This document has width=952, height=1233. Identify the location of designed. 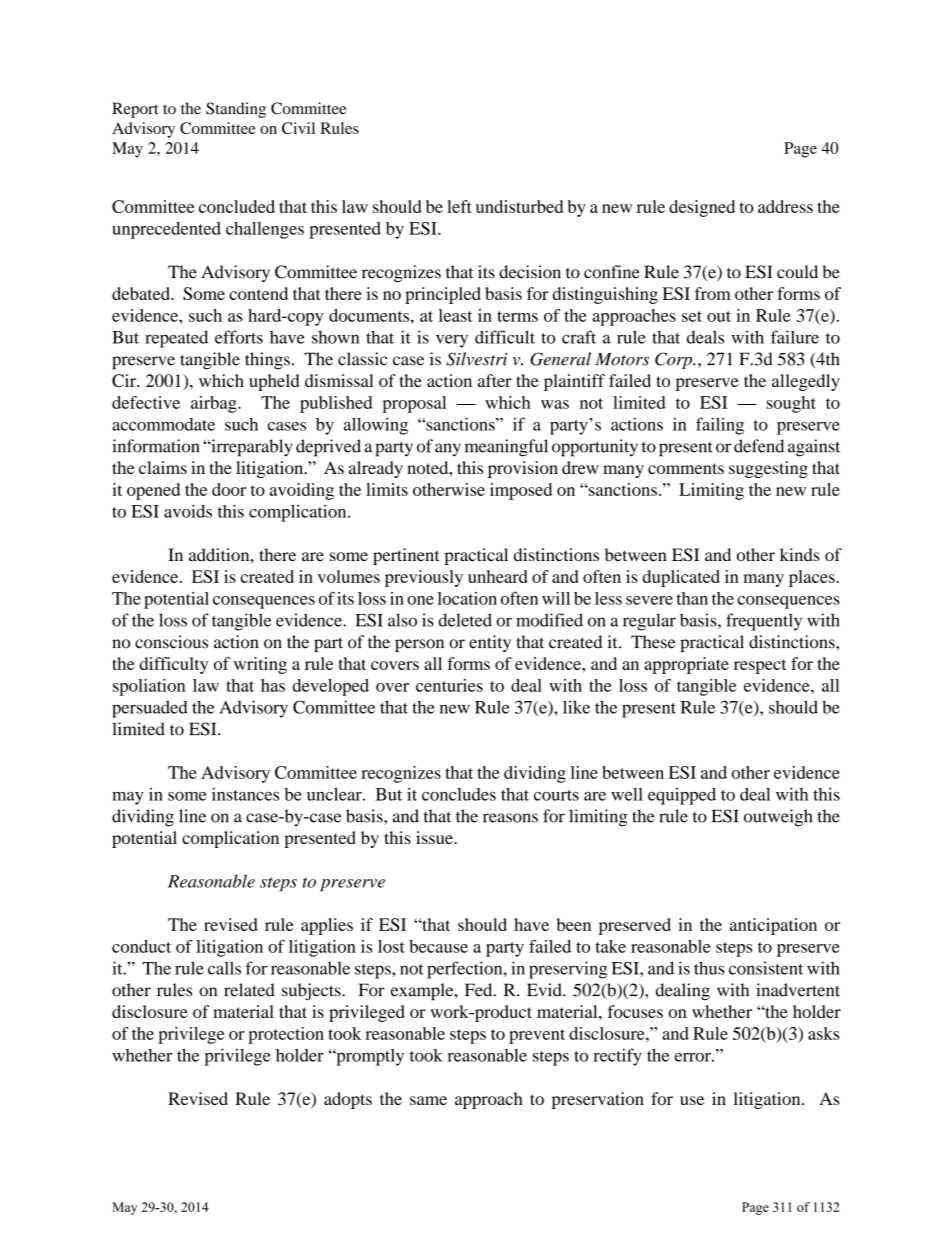
(702, 208).
